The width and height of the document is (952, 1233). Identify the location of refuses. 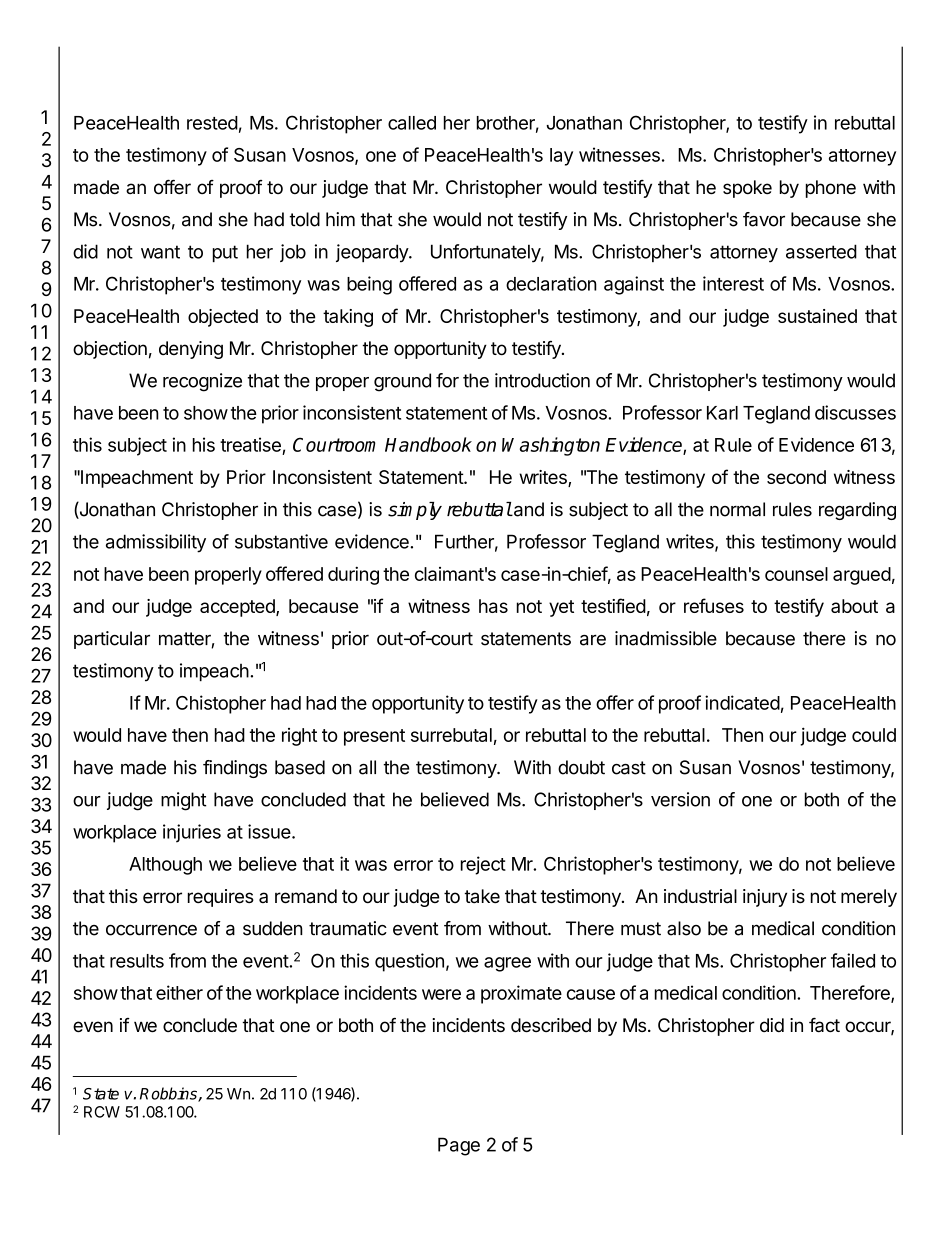
(714, 605).
